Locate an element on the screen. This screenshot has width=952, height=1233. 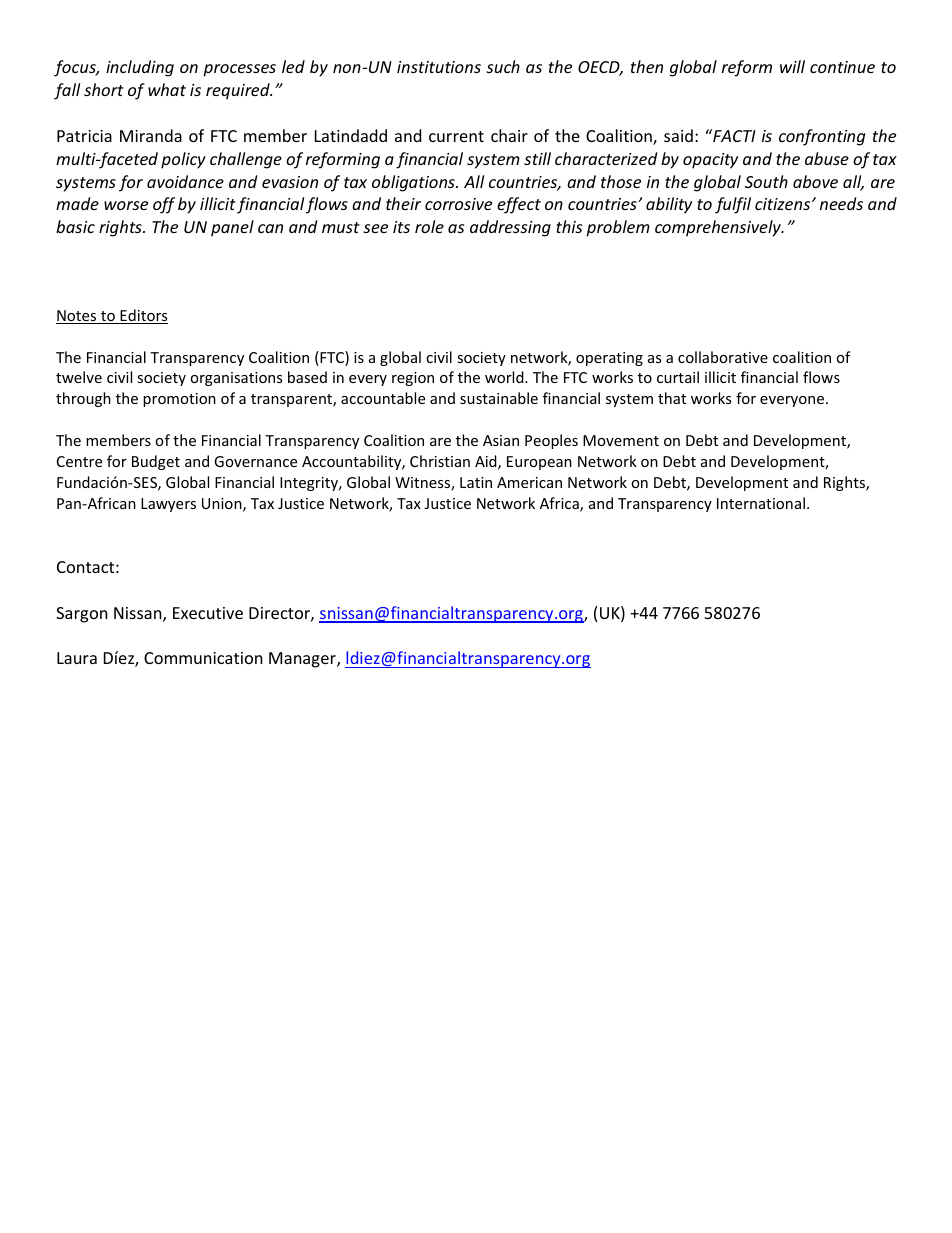
will is located at coordinates (792, 66).
